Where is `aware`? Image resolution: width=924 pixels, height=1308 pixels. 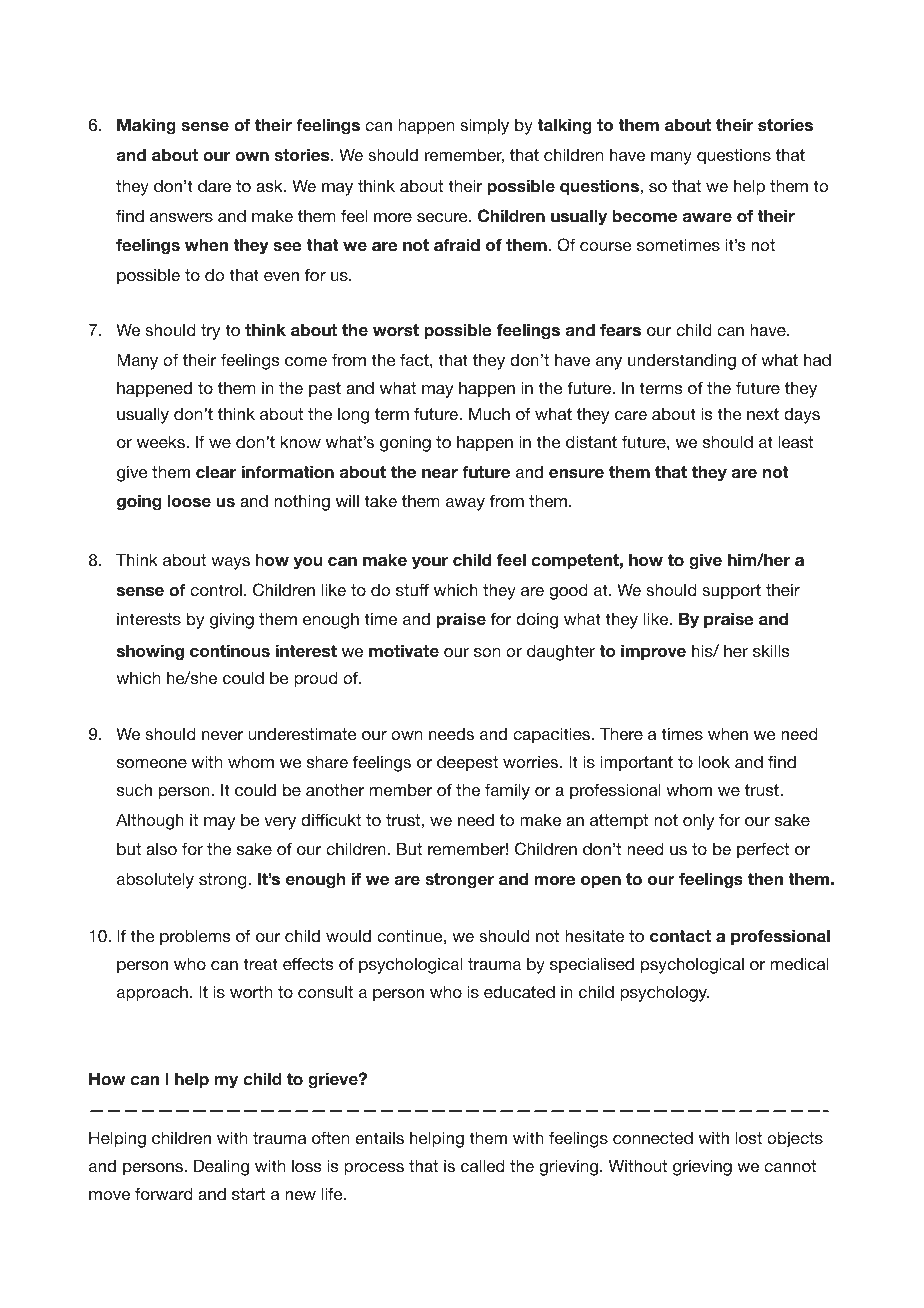 aware is located at coordinates (707, 217).
